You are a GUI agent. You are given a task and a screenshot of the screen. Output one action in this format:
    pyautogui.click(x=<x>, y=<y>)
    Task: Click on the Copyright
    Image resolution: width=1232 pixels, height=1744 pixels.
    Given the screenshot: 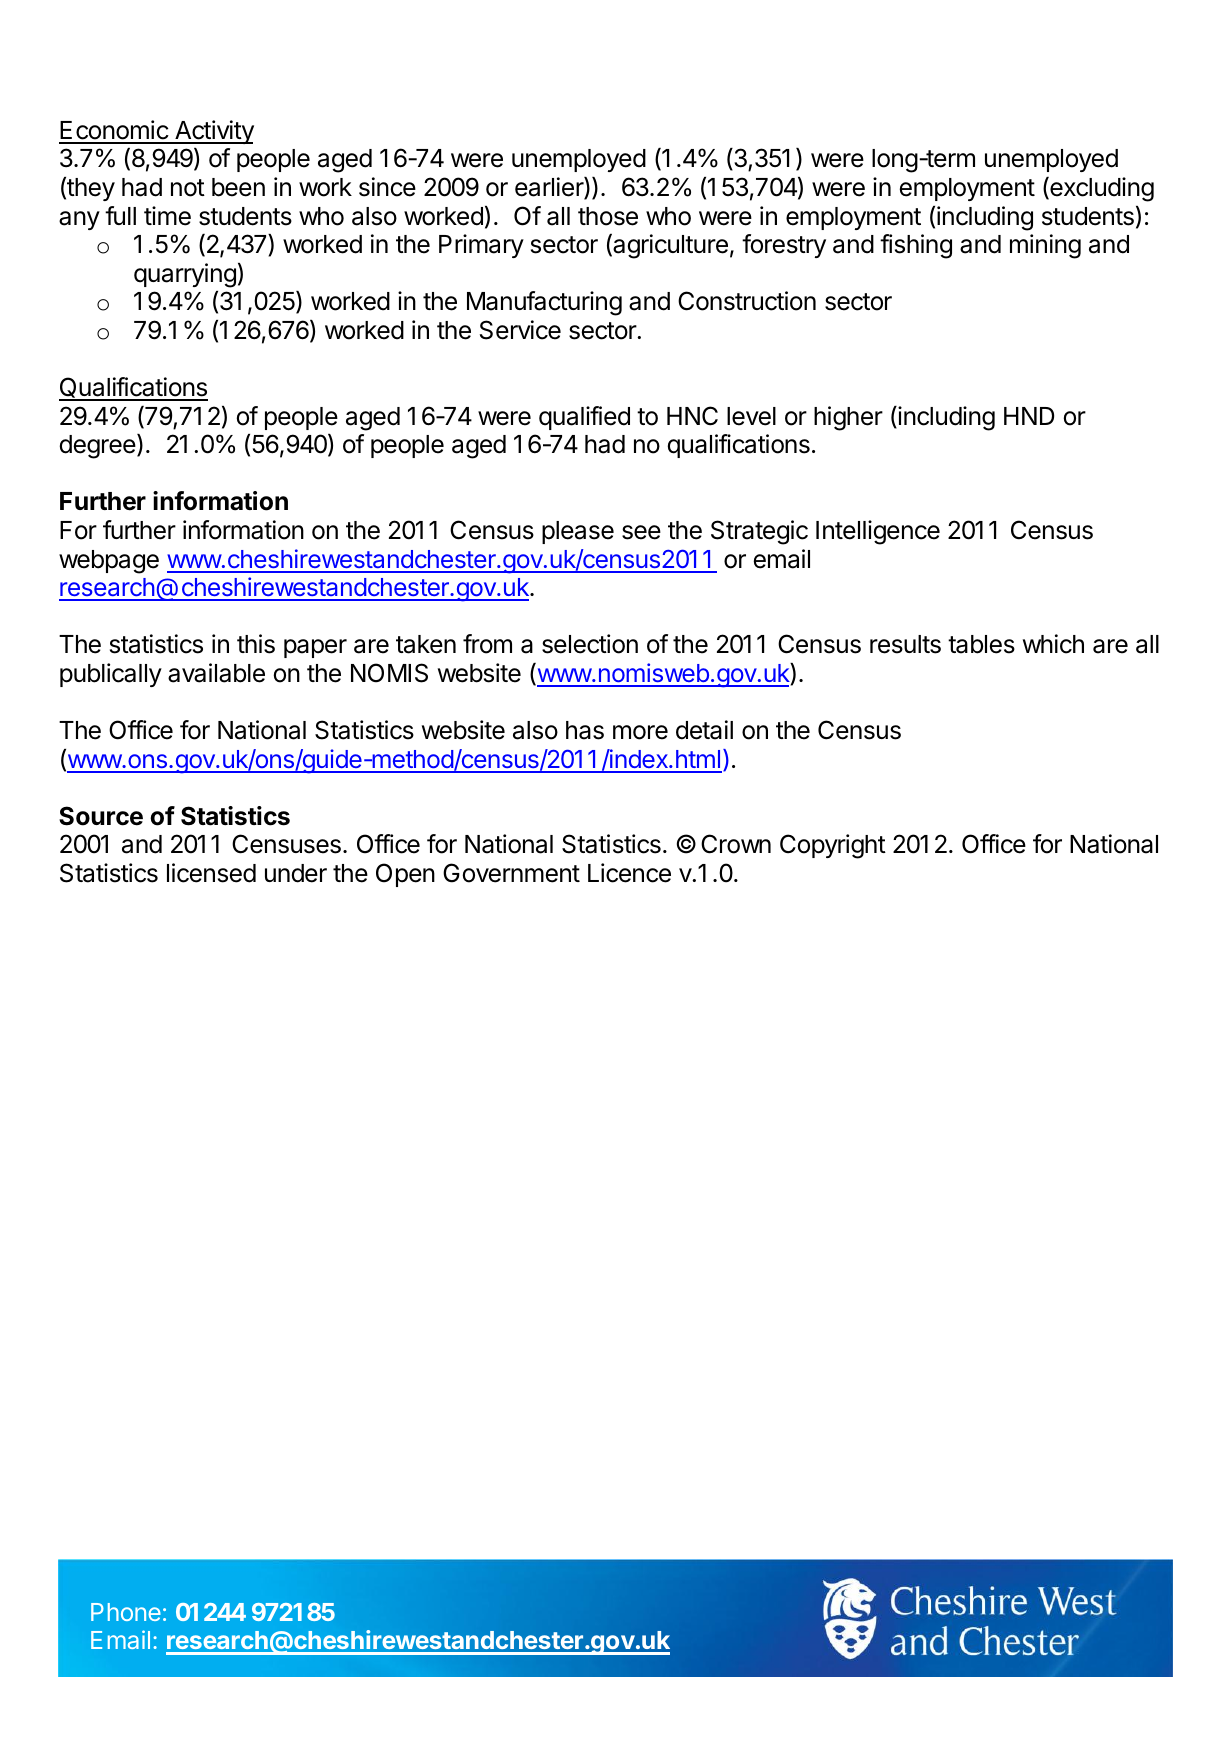 What is the action you would take?
    pyautogui.click(x=833, y=846)
